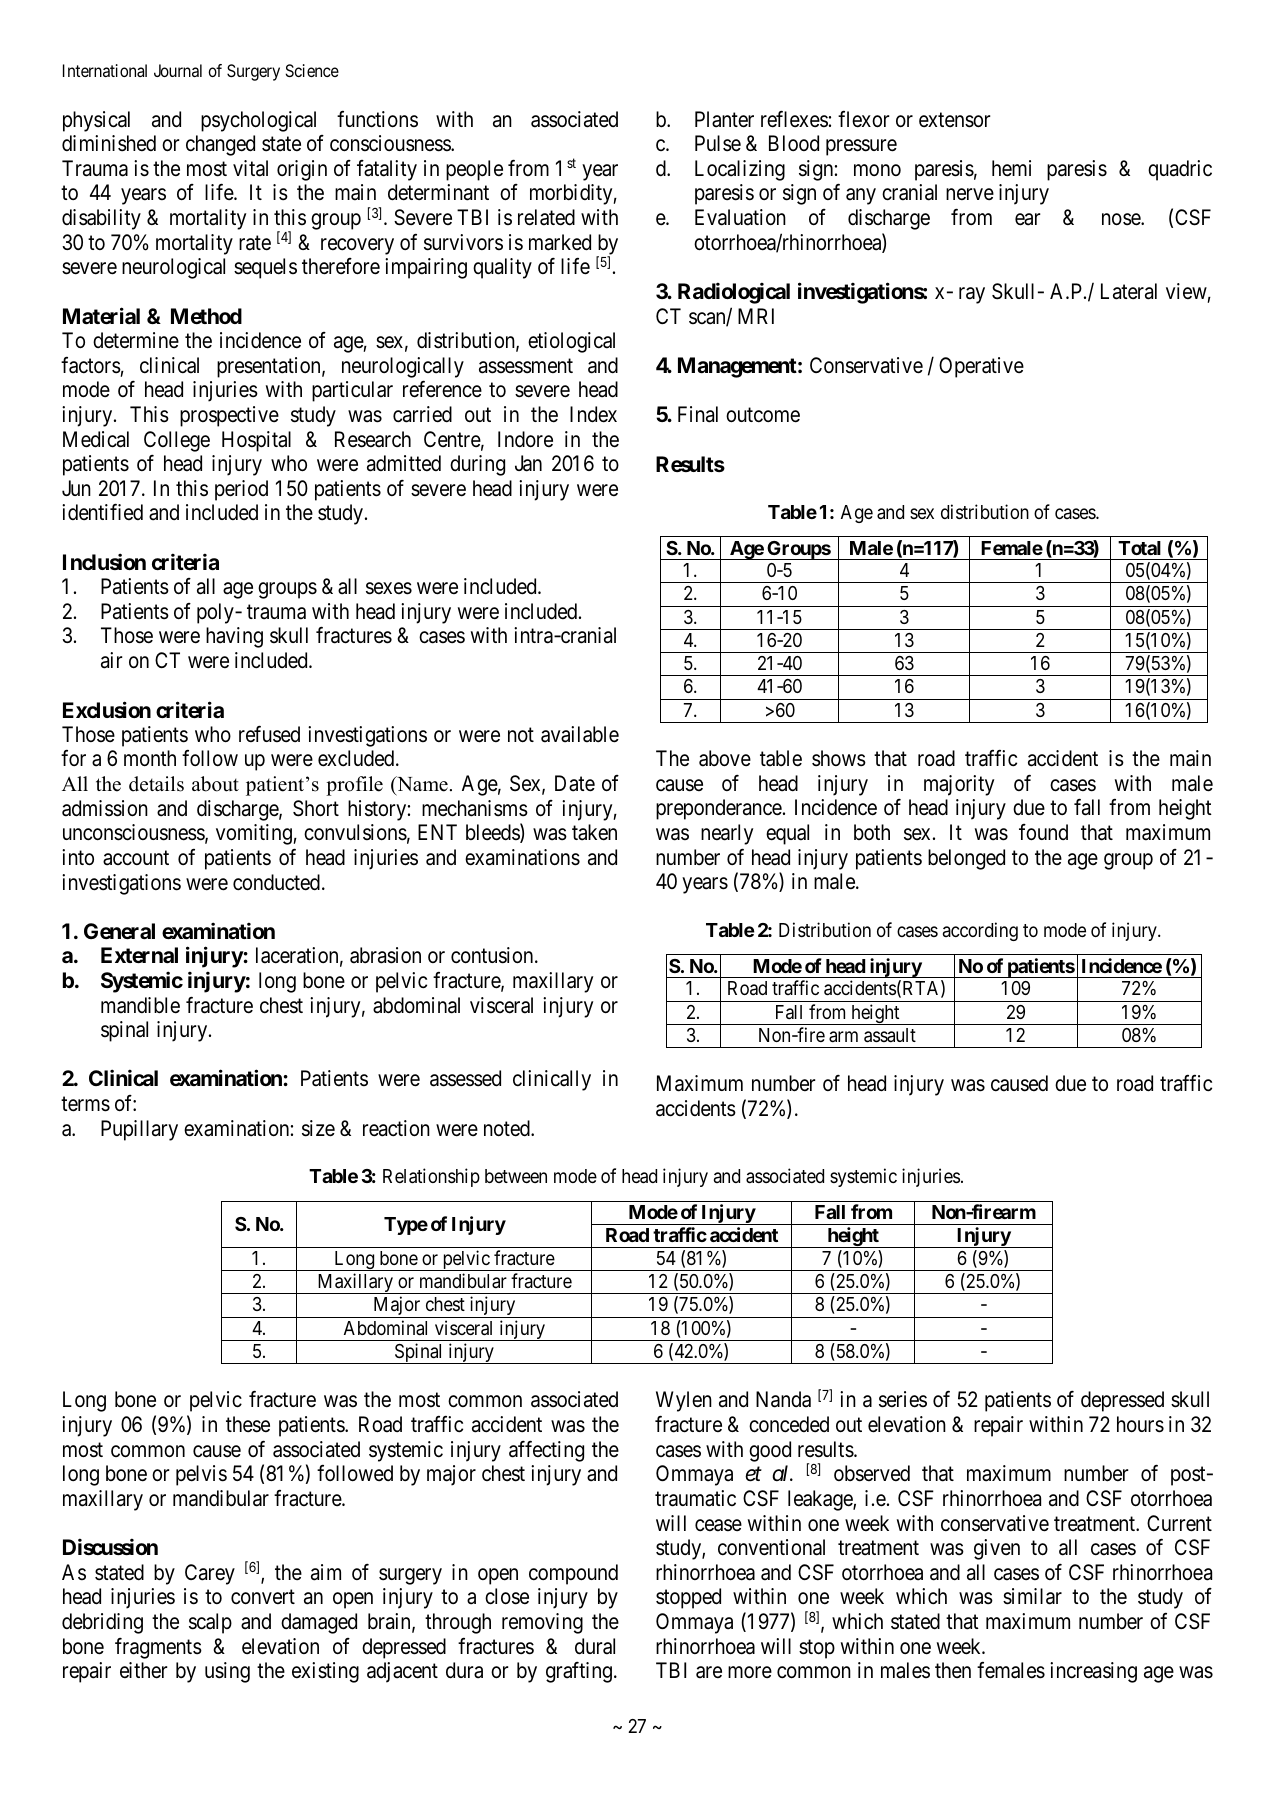 The width and height of the screenshot is (1274, 1801). Describe the element at coordinates (718, 143) in the screenshot. I see `Pulse` at that location.
